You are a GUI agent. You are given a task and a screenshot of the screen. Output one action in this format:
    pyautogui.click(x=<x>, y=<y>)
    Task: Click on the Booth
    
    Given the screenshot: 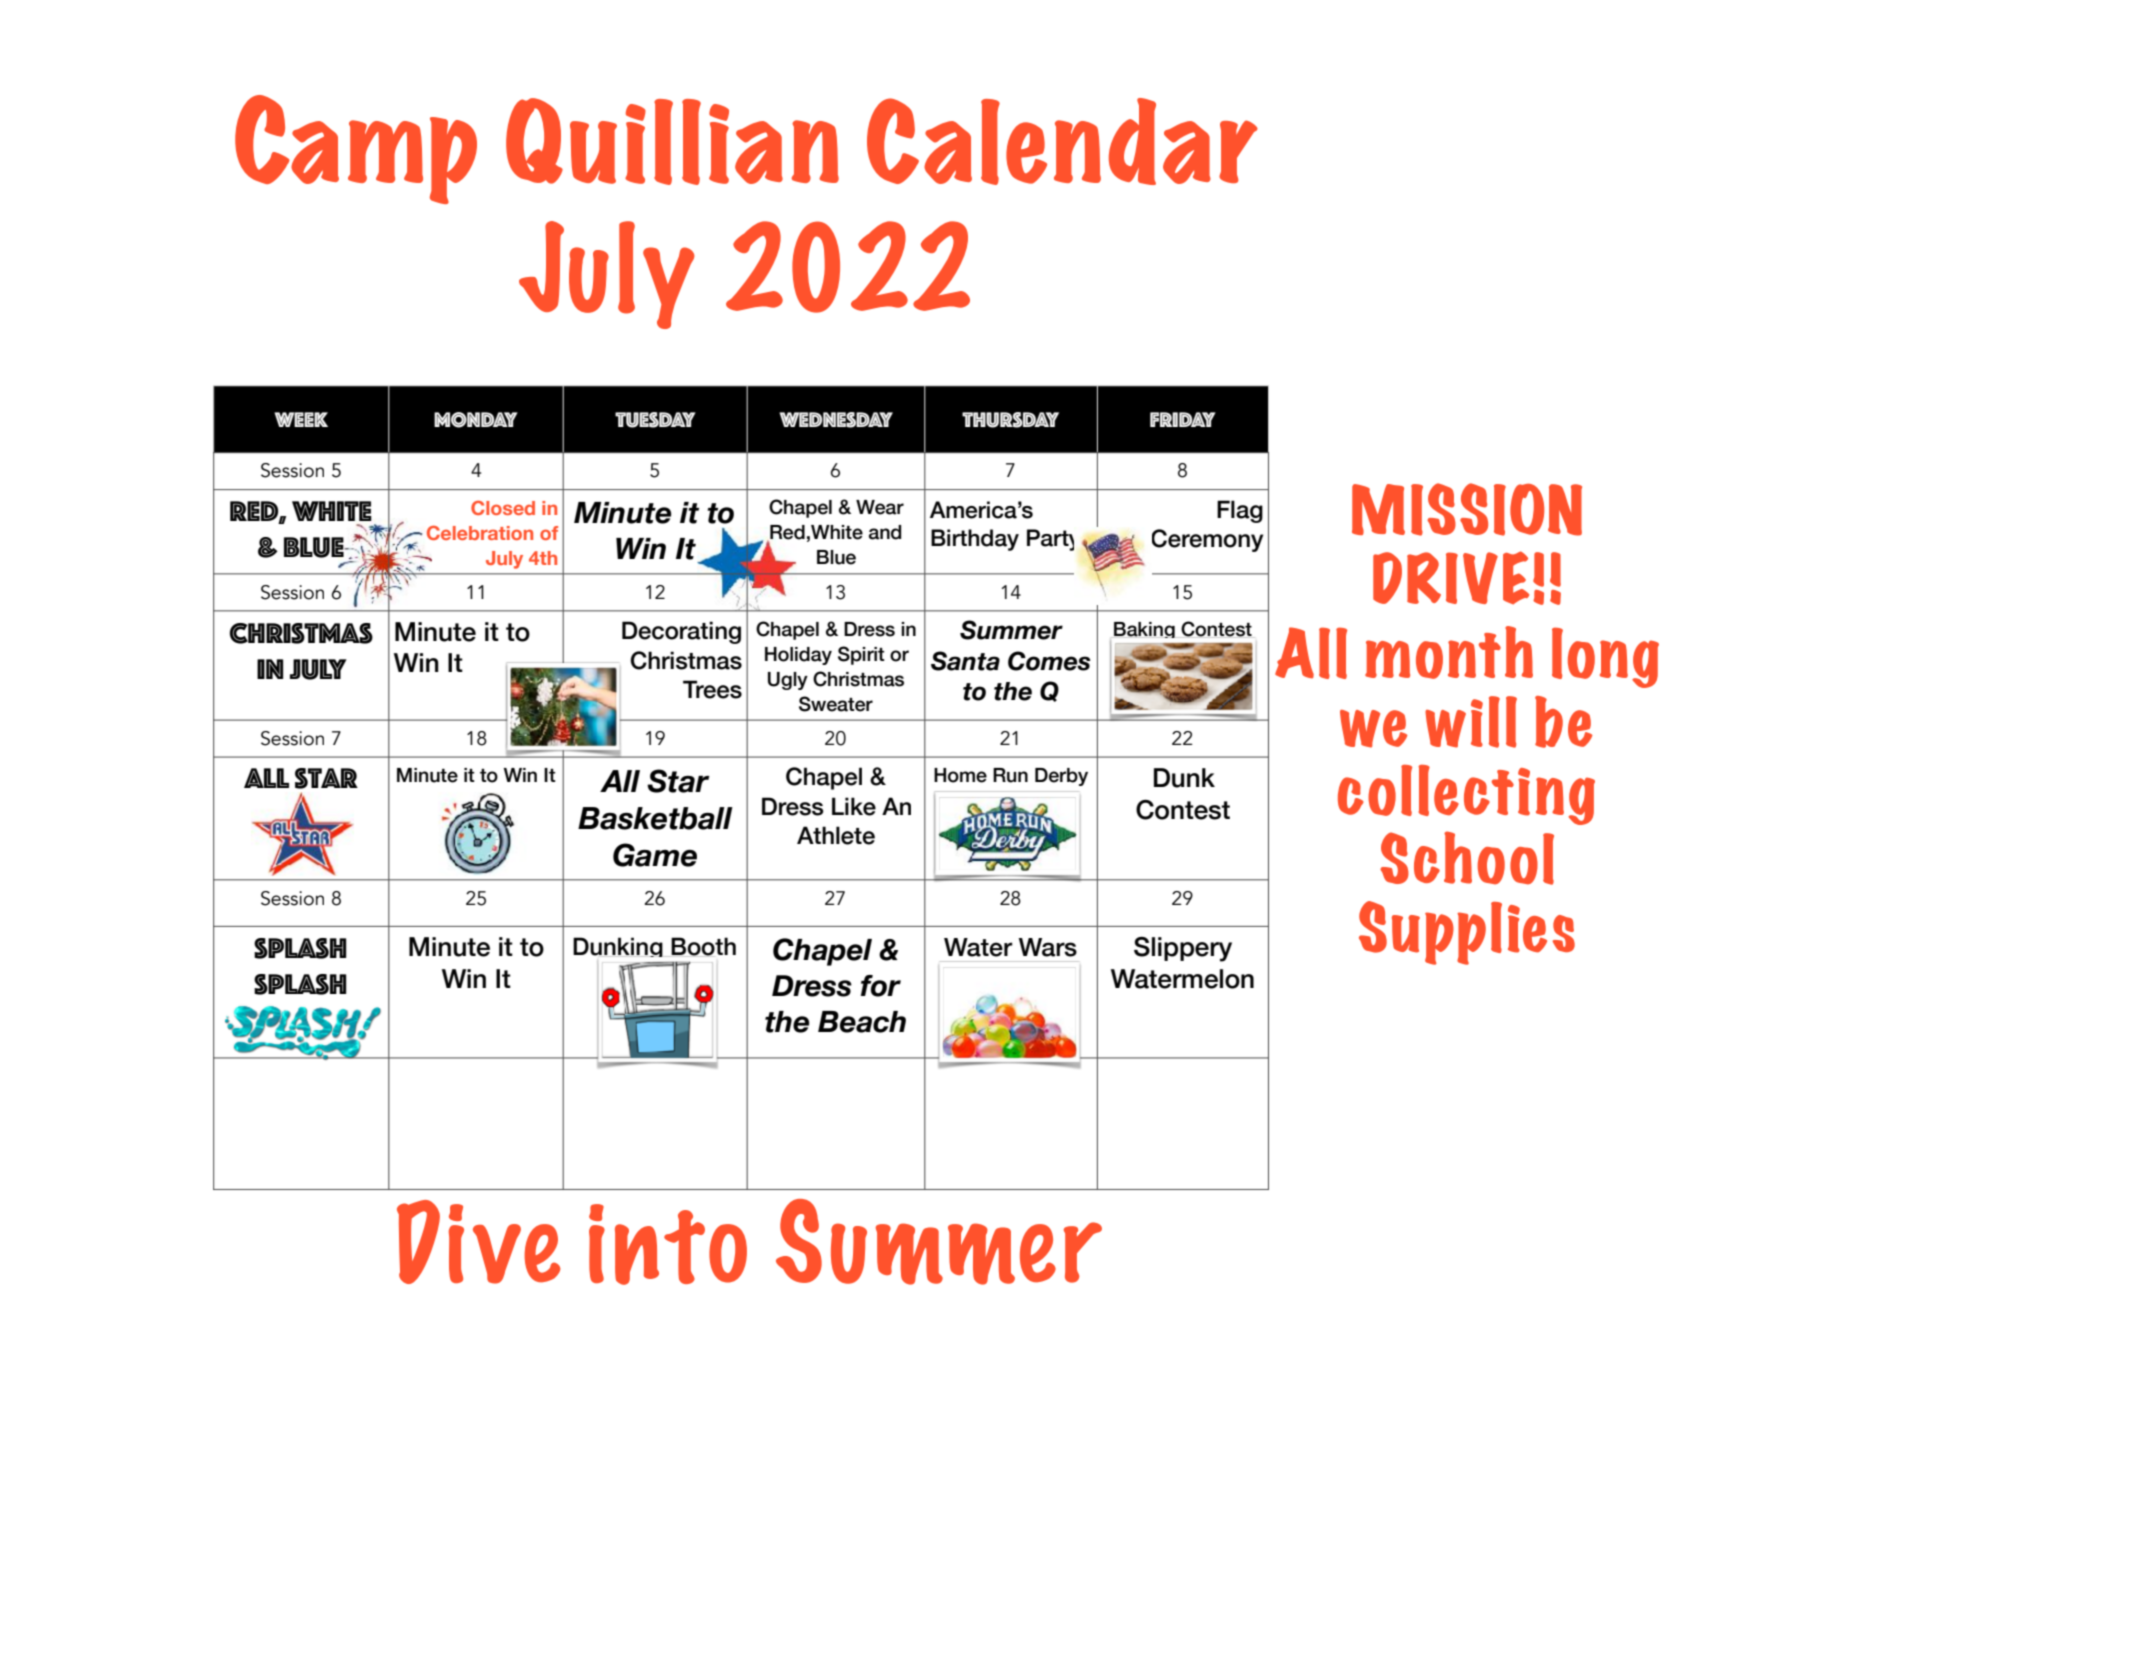 What is the action you would take?
    pyautogui.click(x=703, y=947)
